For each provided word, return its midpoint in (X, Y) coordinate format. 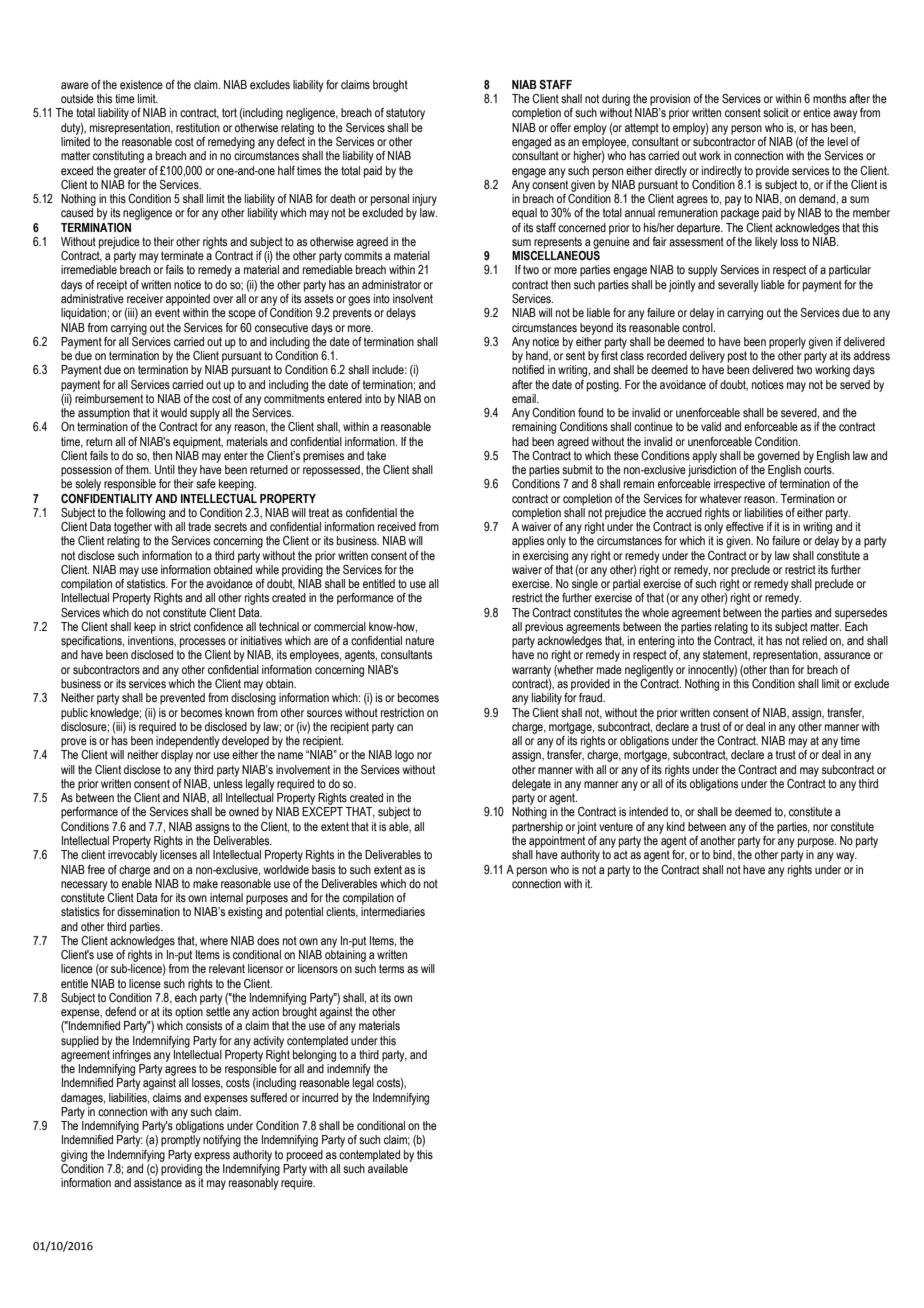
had (520, 441)
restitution (198, 127)
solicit (776, 112)
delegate (531, 785)
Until (165, 469)
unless (228, 783)
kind (676, 826)
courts (819, 469)
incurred (320, 1097)
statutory (405, 114)
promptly (181, 1141)
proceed (305, 1156)
